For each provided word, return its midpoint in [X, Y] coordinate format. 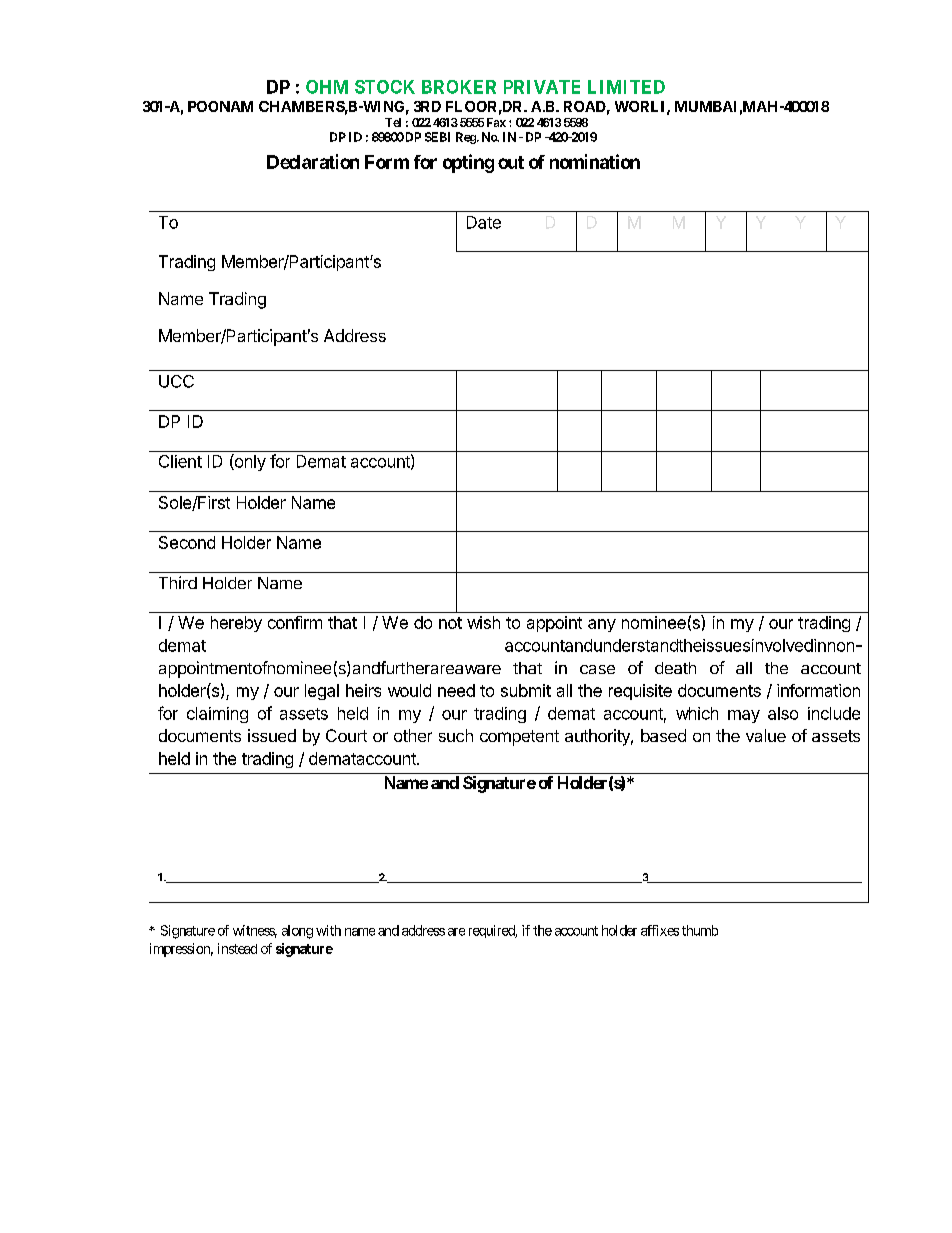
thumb [700, 930]
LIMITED [626, 87]
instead [237, 948]
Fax [496, 122]
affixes [660, 930]
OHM [327, 87]
